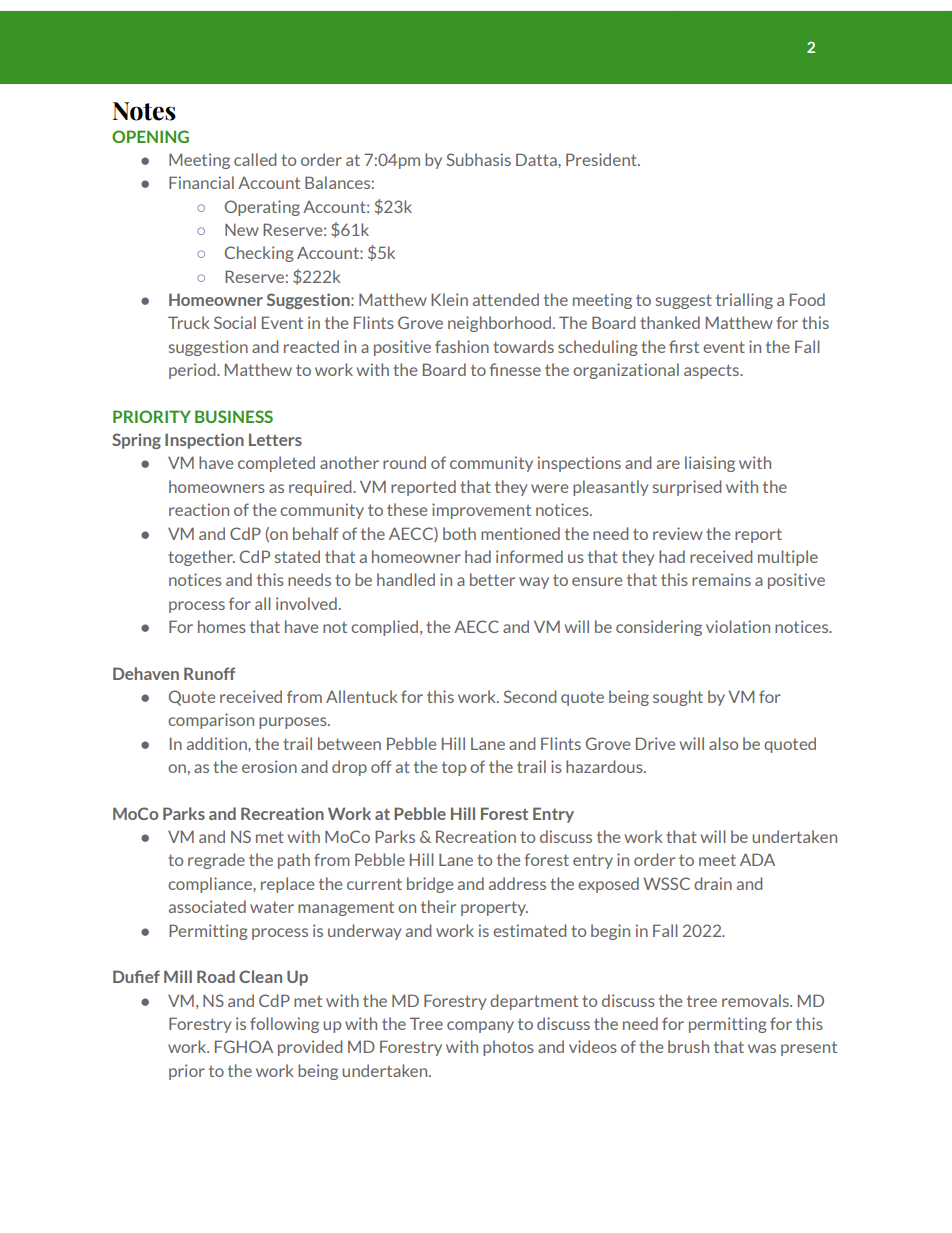 The height and width of the page is (1233, 952). I want to click on Road, so click(216, 976).
